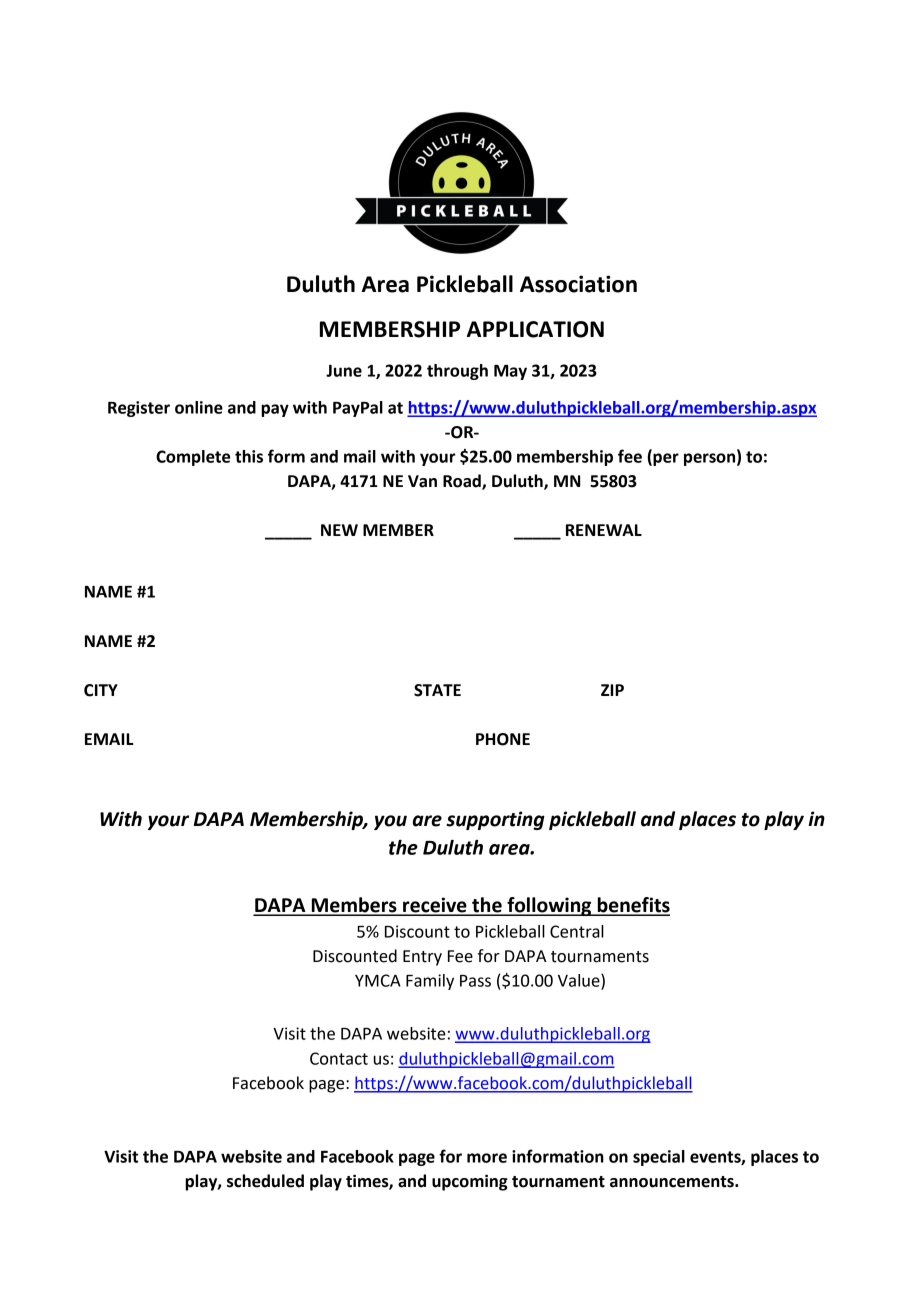  Describe the element at coordinates (344, 371) in the document. I see `June` at that location.
